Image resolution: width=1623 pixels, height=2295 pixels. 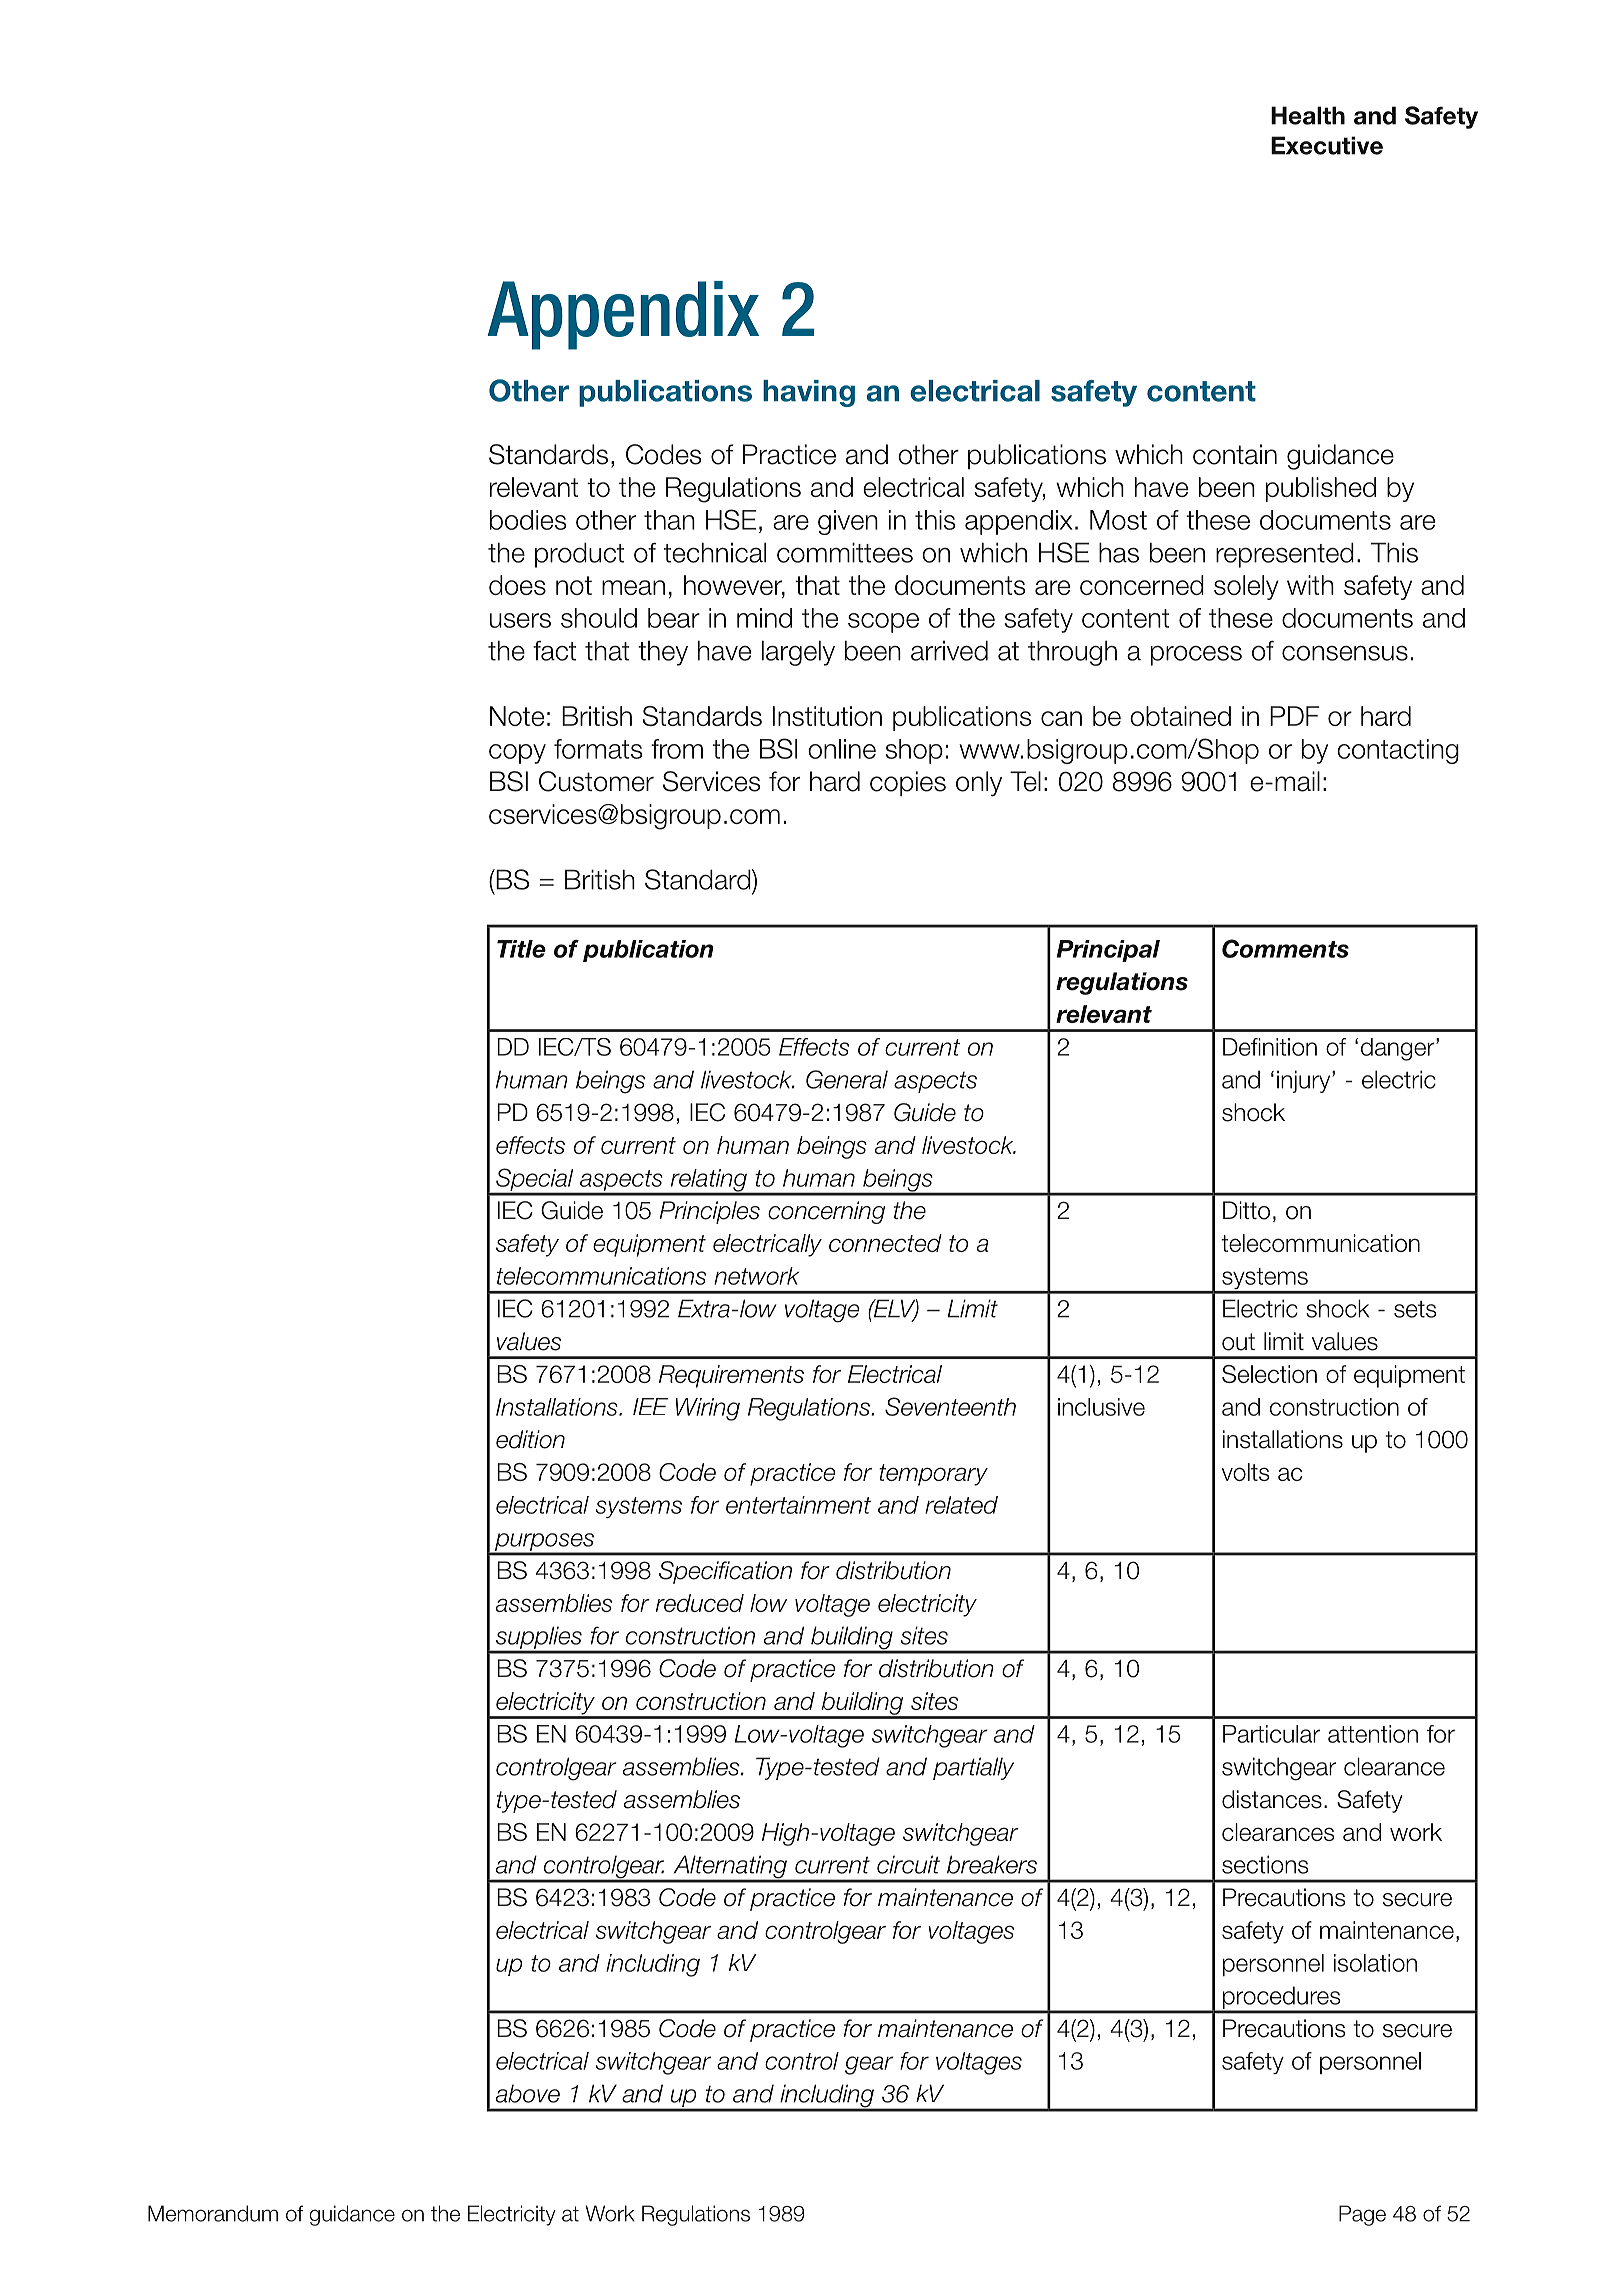 What do you see at coordinates (842, 749) in the screenshot?
I see `online` at bounding box center [842, 749].
